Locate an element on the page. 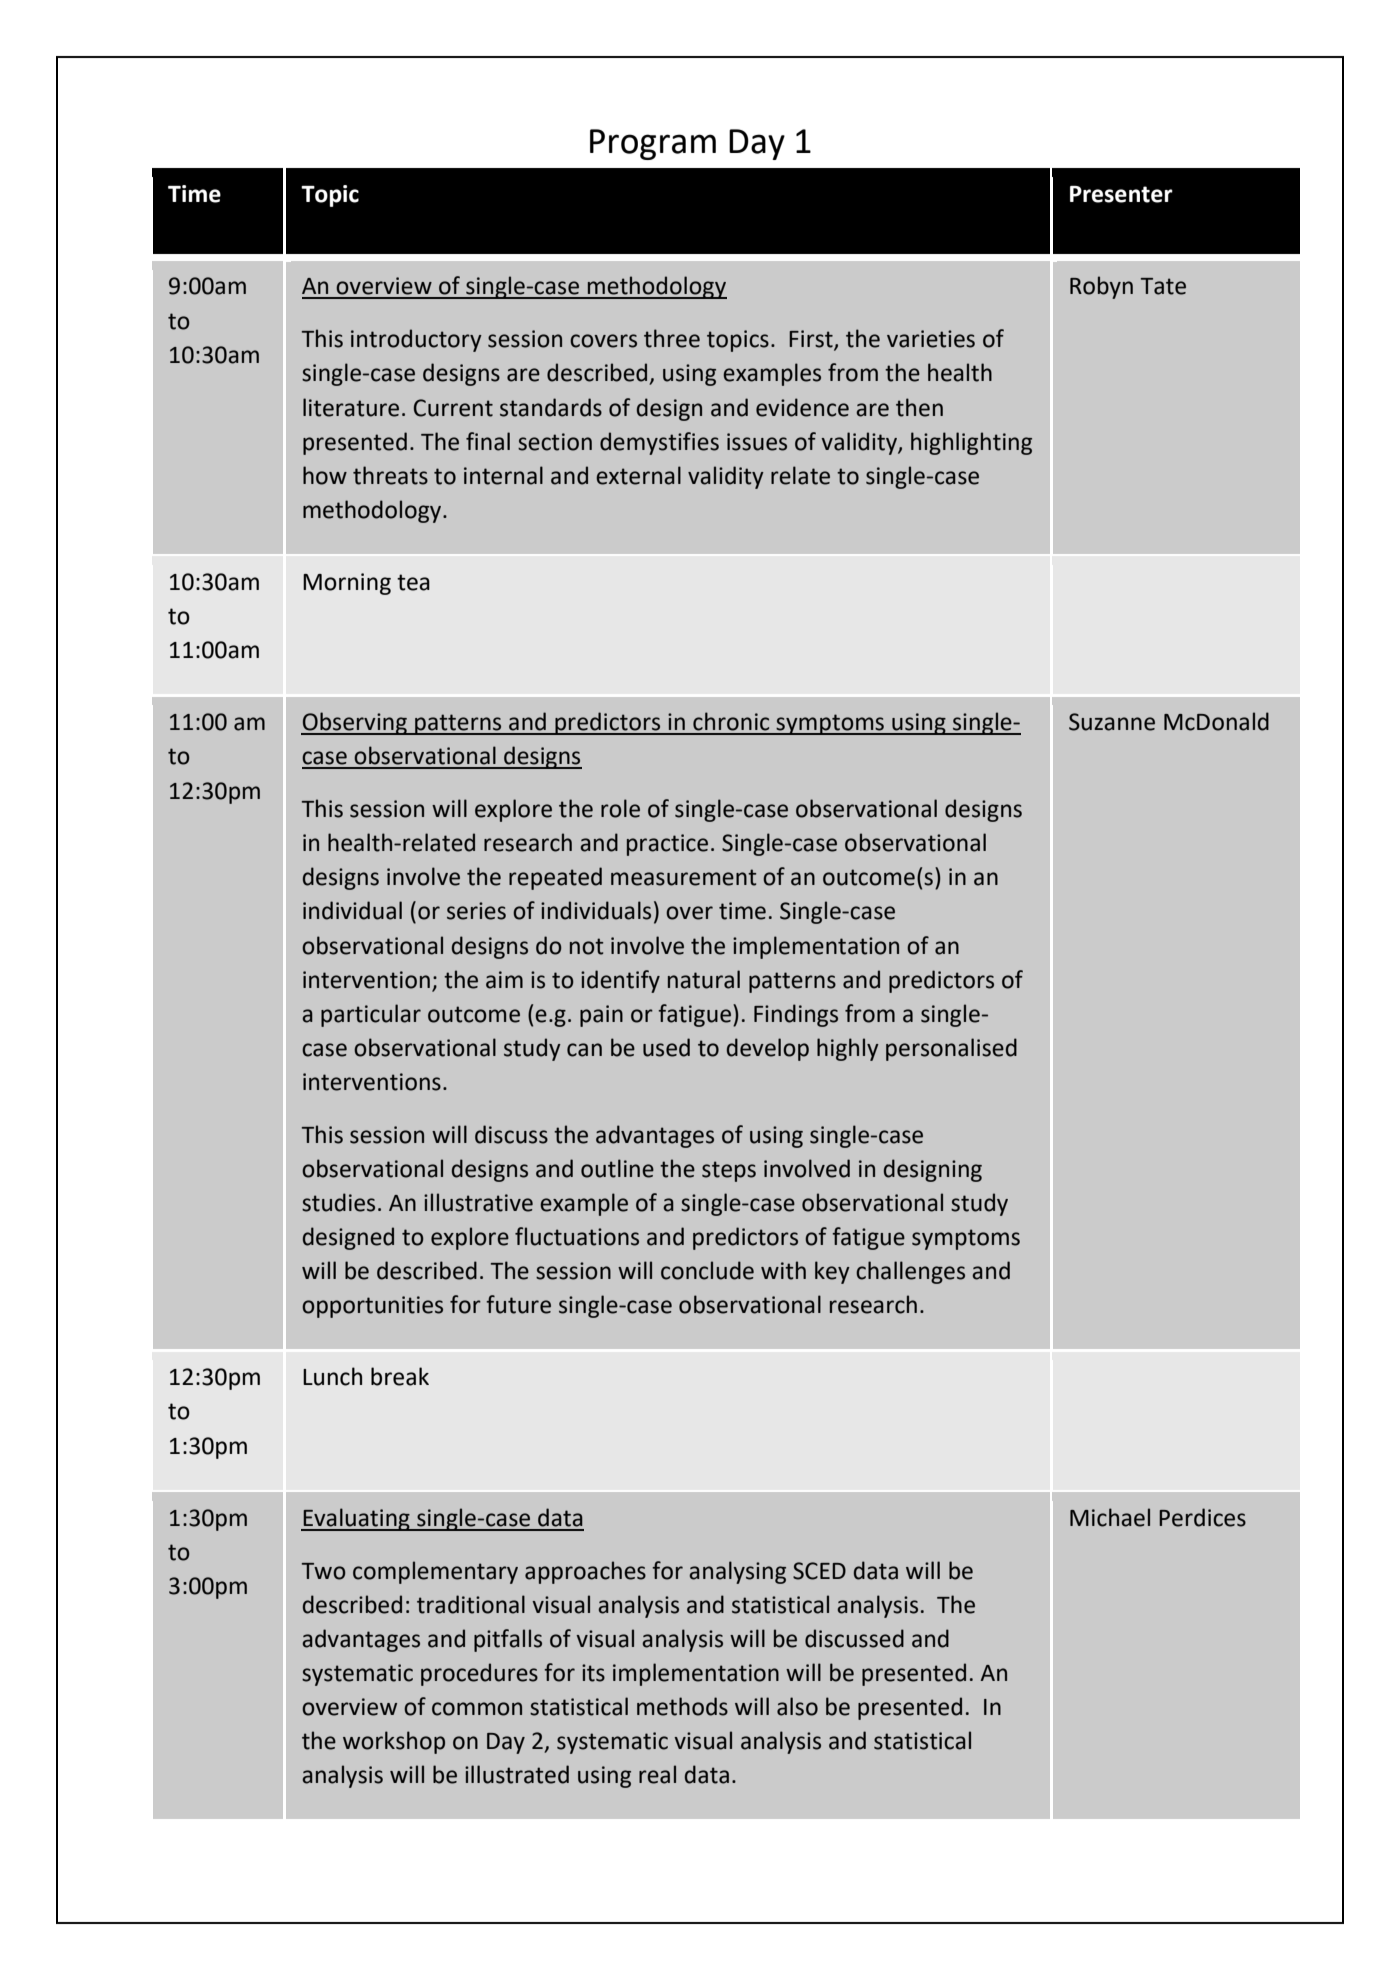 This image has width=1400, height=1980. personalised is located at coordinates (951, 1049).
